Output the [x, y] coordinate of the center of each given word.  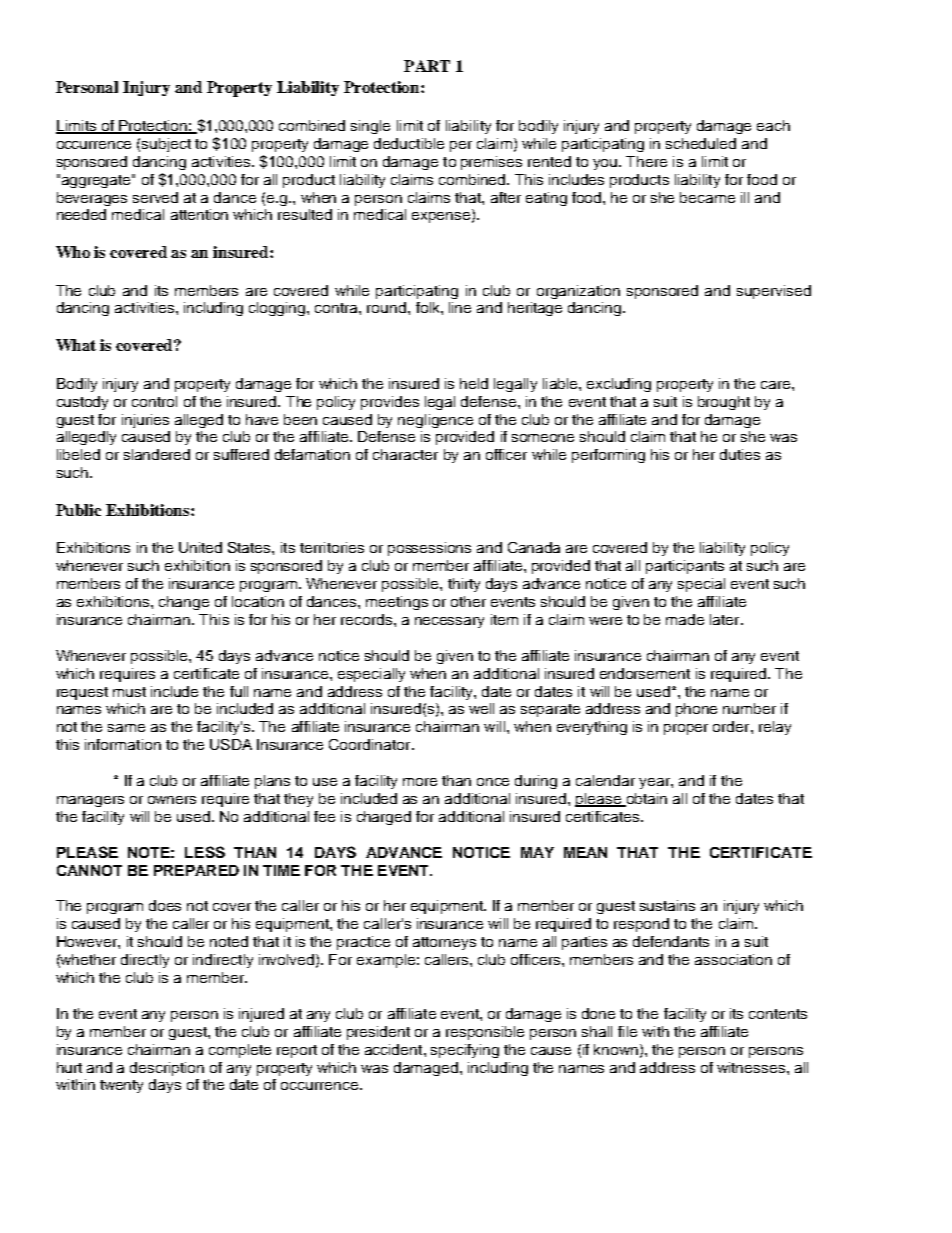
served [155, 197]
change [184, 603]
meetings [397, 603]
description [167, 1069]
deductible [409, 143]
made [685, 619]
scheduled [701, 143]
